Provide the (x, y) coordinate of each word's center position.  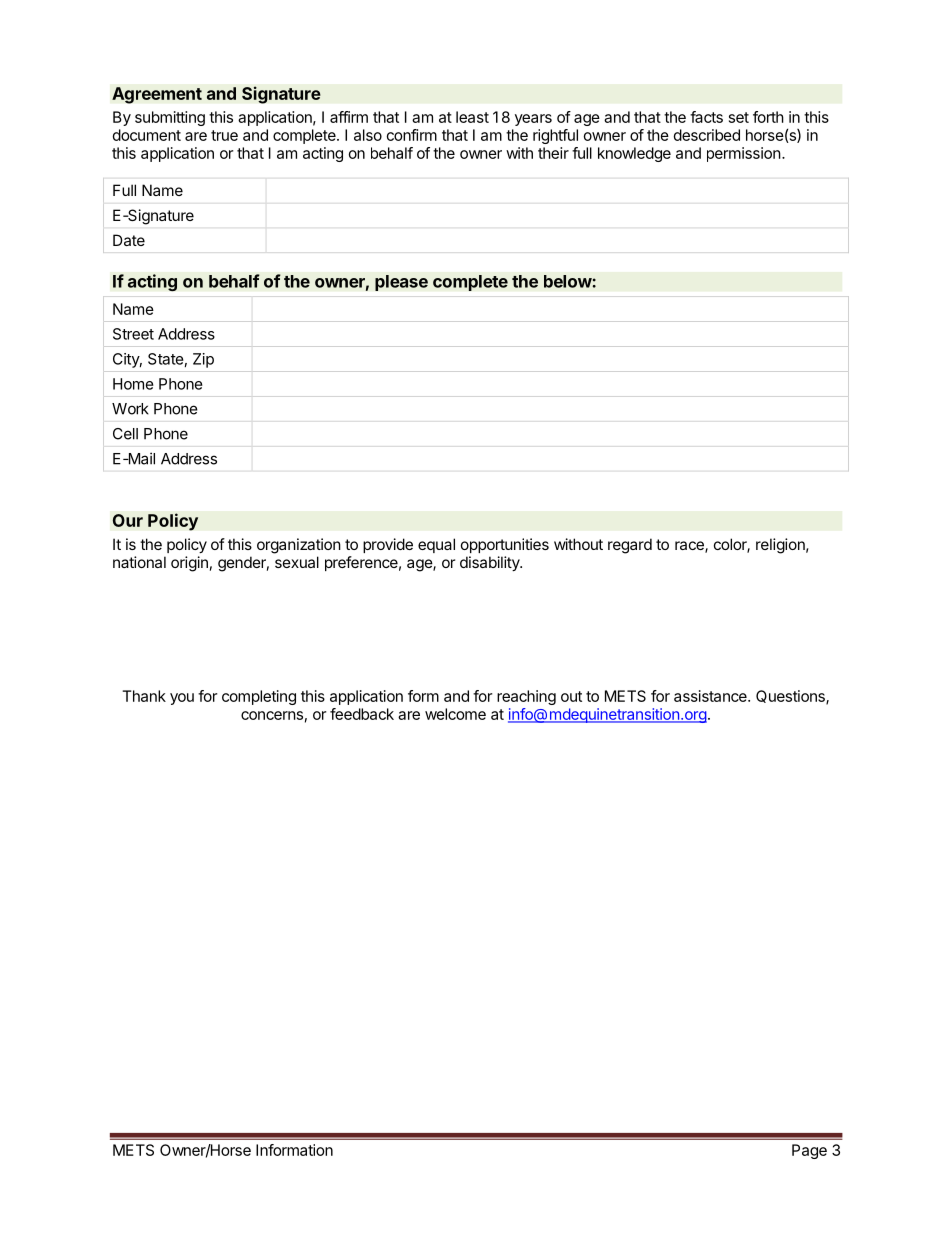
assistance (711, 696)
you (182, 699)
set (739, 117)
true (224, 135)
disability (491, 563)
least (472, 117)
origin (189, 564)
